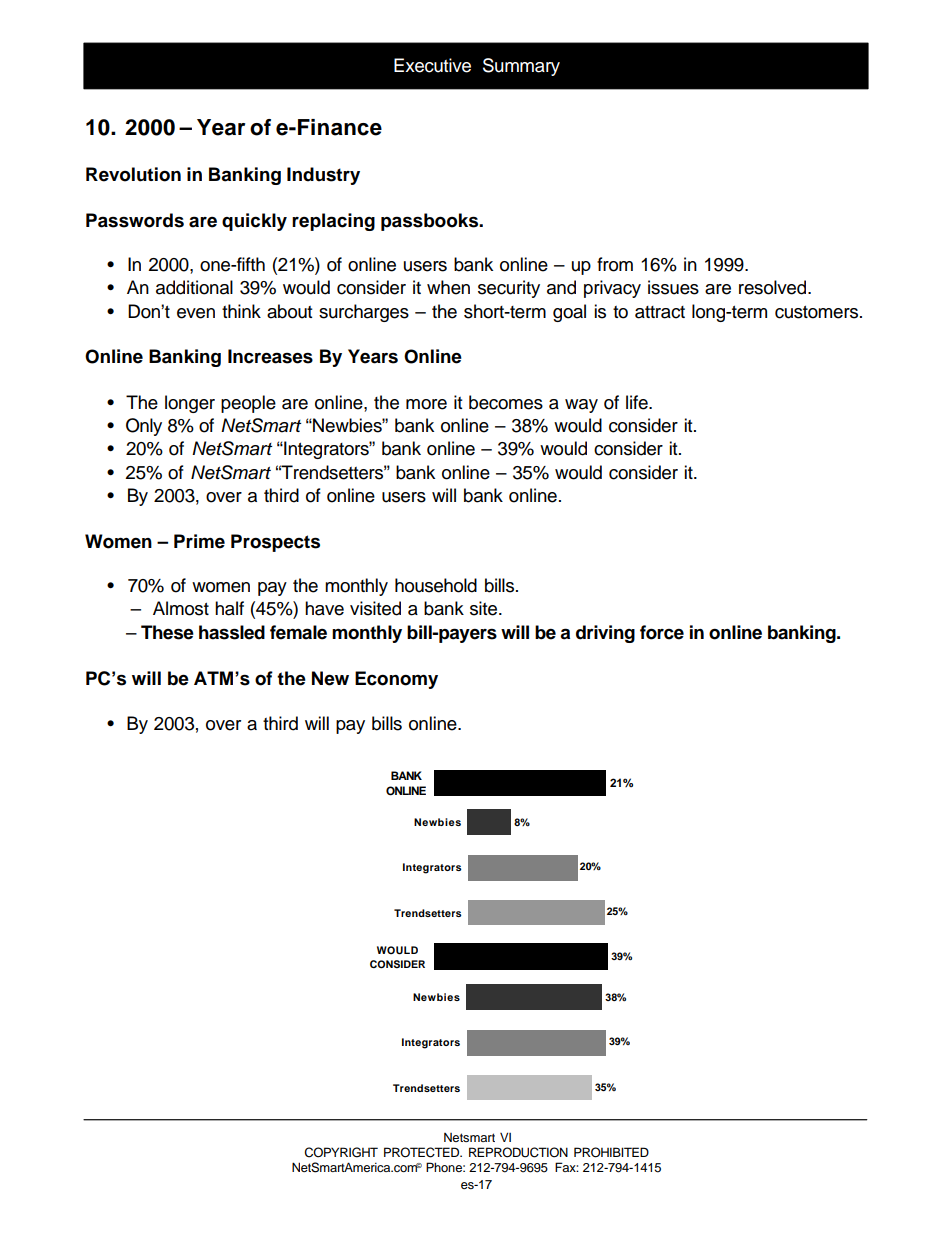 This image has height=1233, width=952. I want to click on half, so click(229, 608).
